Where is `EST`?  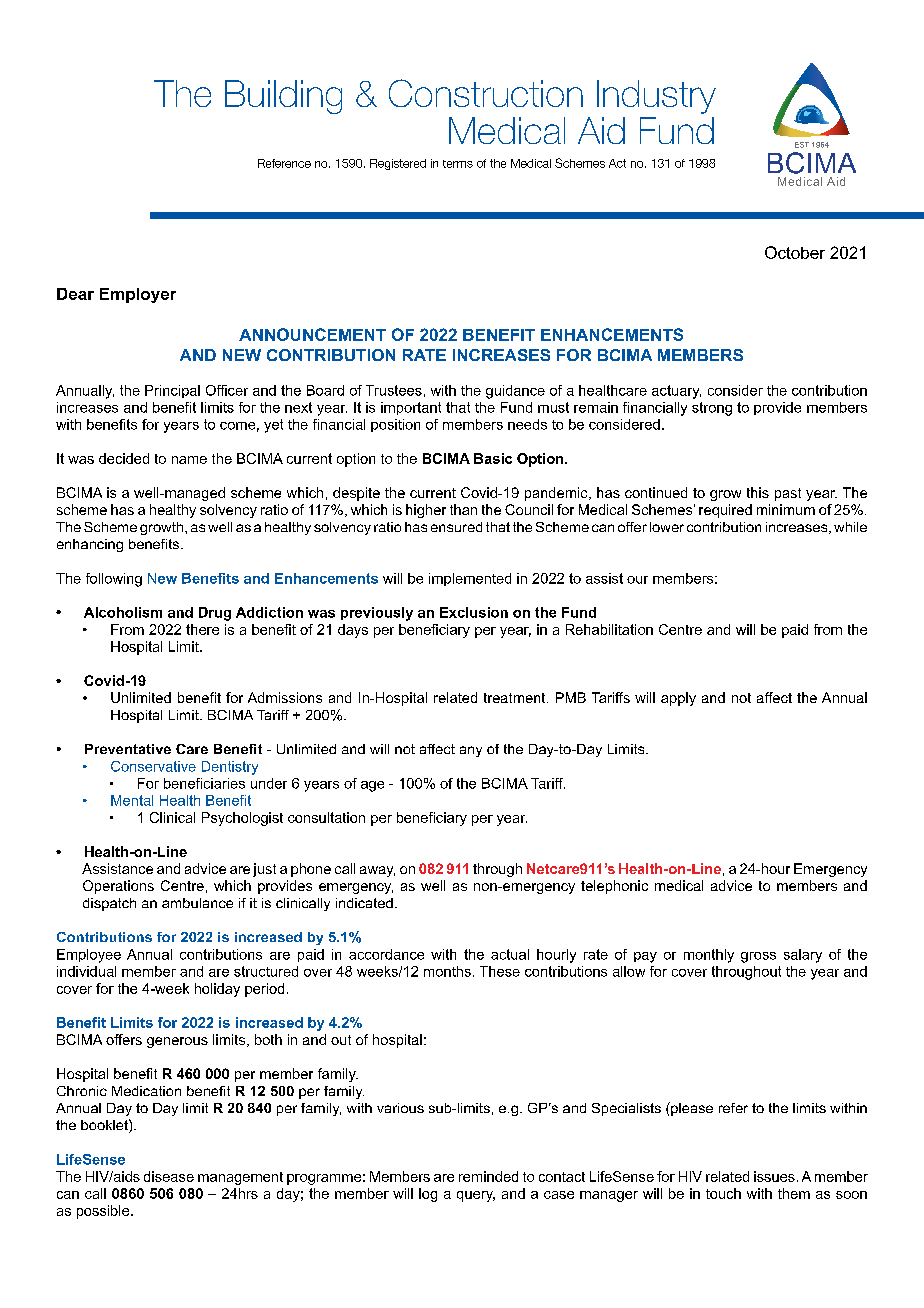
EST is located at coordinates (802, 145).
